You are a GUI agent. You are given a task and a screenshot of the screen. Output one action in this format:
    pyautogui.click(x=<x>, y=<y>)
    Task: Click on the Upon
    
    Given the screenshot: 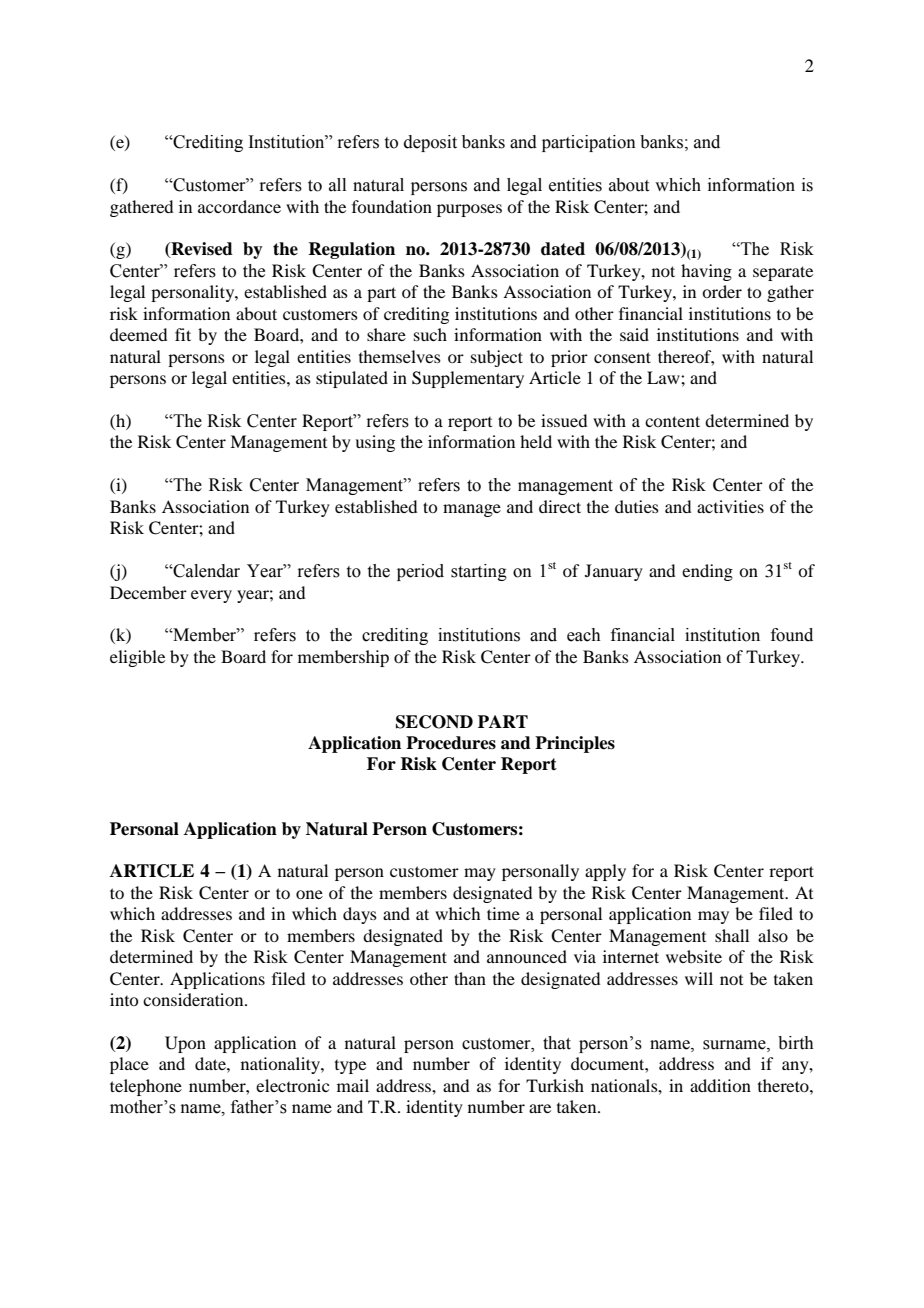 What is the action you would take?
    pyautogui.click(x=185, y=1044)
